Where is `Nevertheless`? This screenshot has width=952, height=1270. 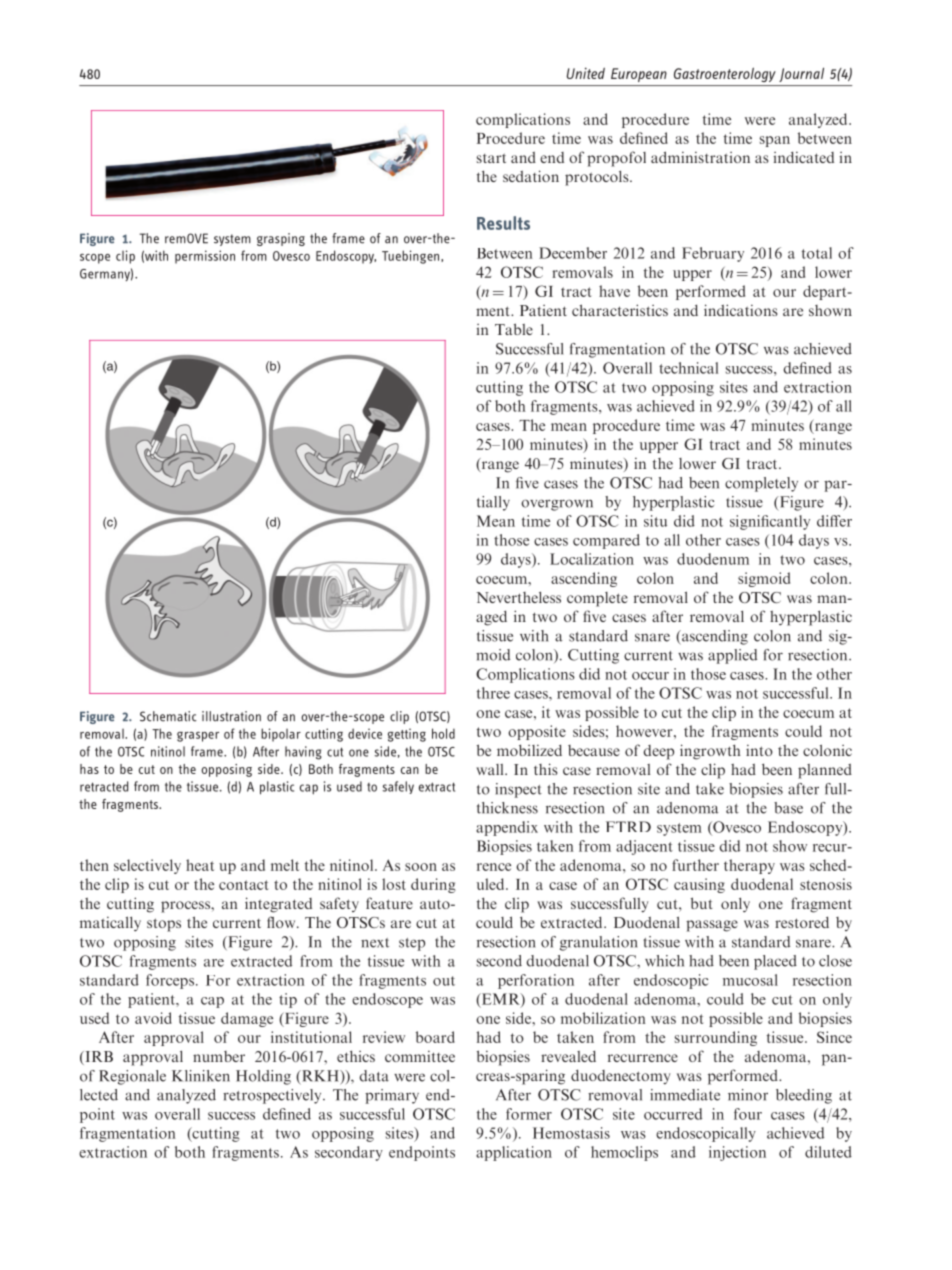 Nevertheless is located at coordinates (518, 597).
